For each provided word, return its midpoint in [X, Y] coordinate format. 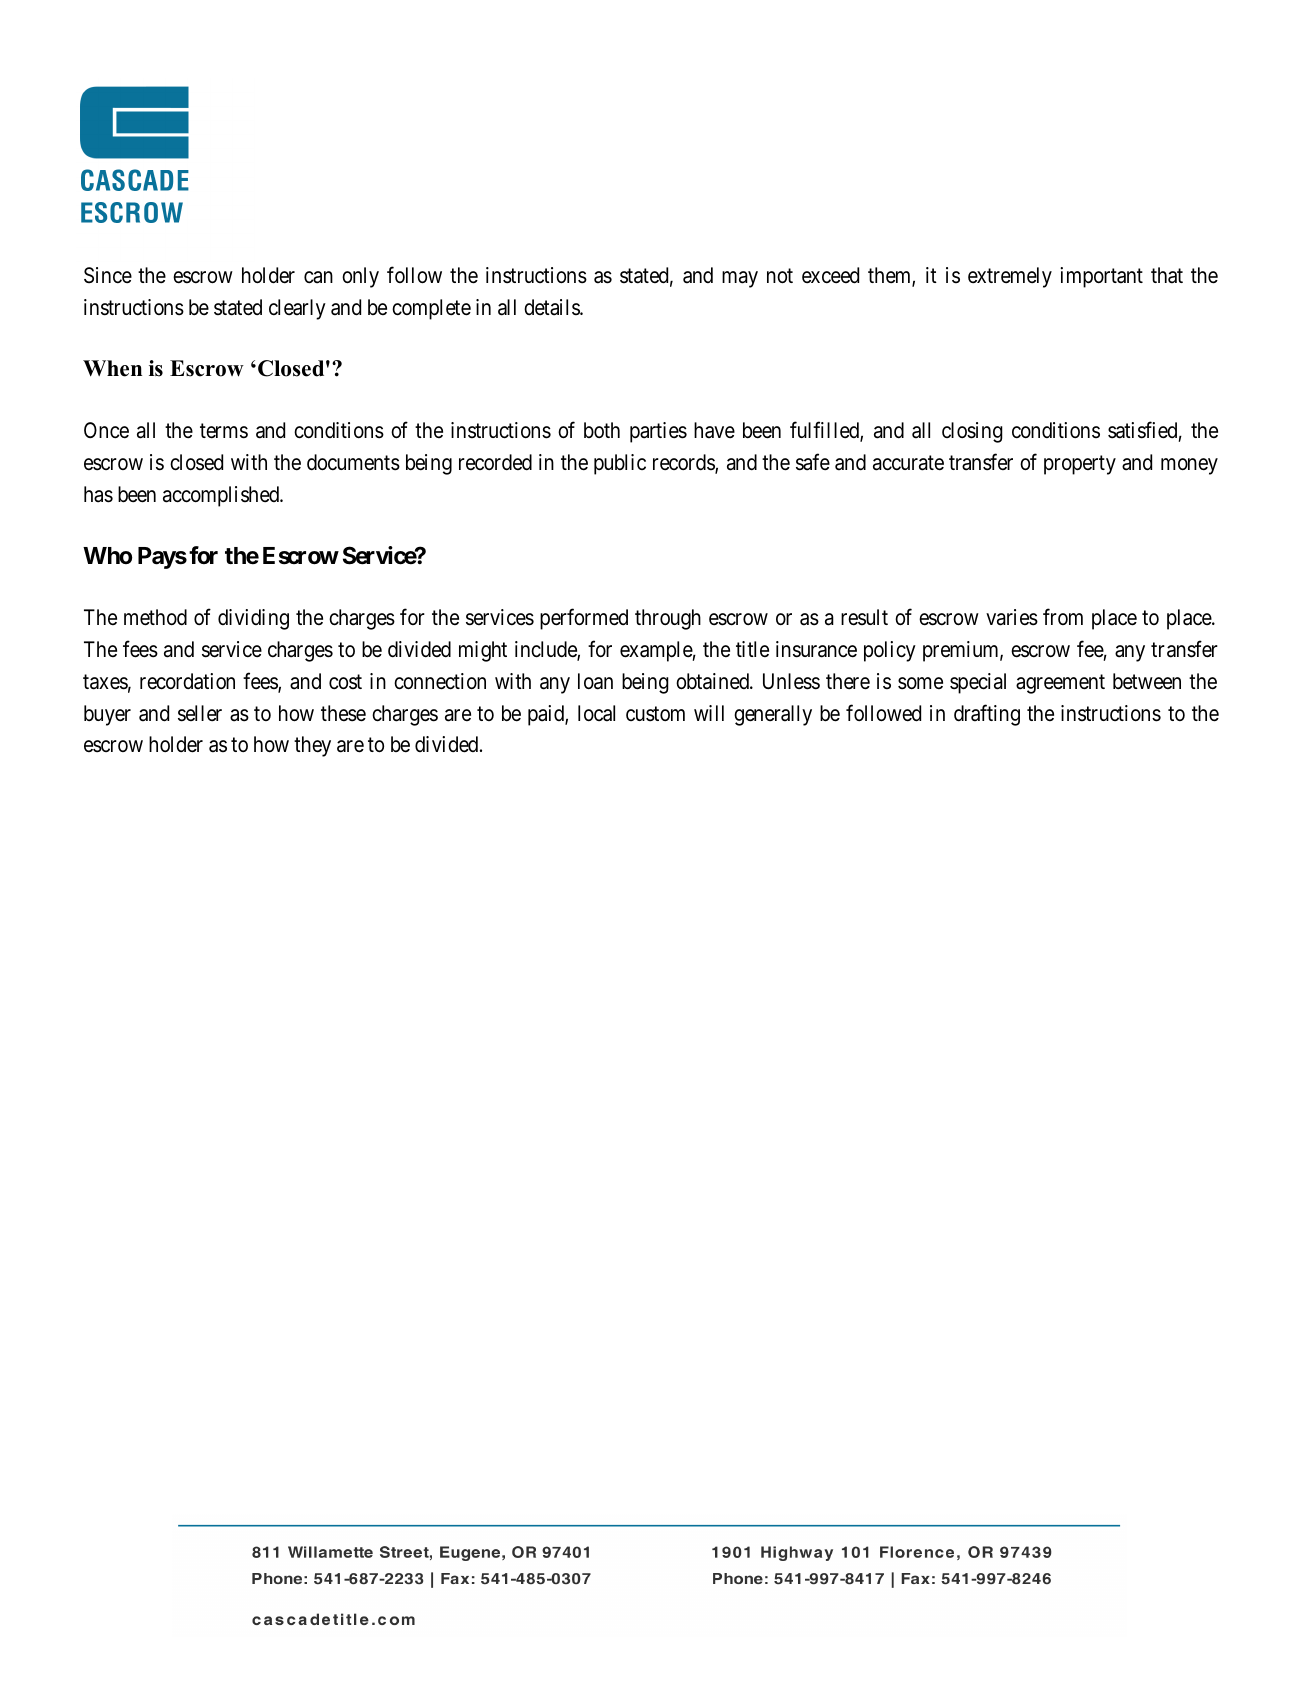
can [318, 277]
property [1080, 465]
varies [1012, 617]
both [602, 430]
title [752, 649]
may [740, 279]
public [620, 464]
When [112, 368]
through [668, 619]
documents [353, 462]
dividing [253, 619]
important [1101, 277]
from [1063, 616]
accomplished [222, 496]
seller [200, 713]
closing [972, 432]
